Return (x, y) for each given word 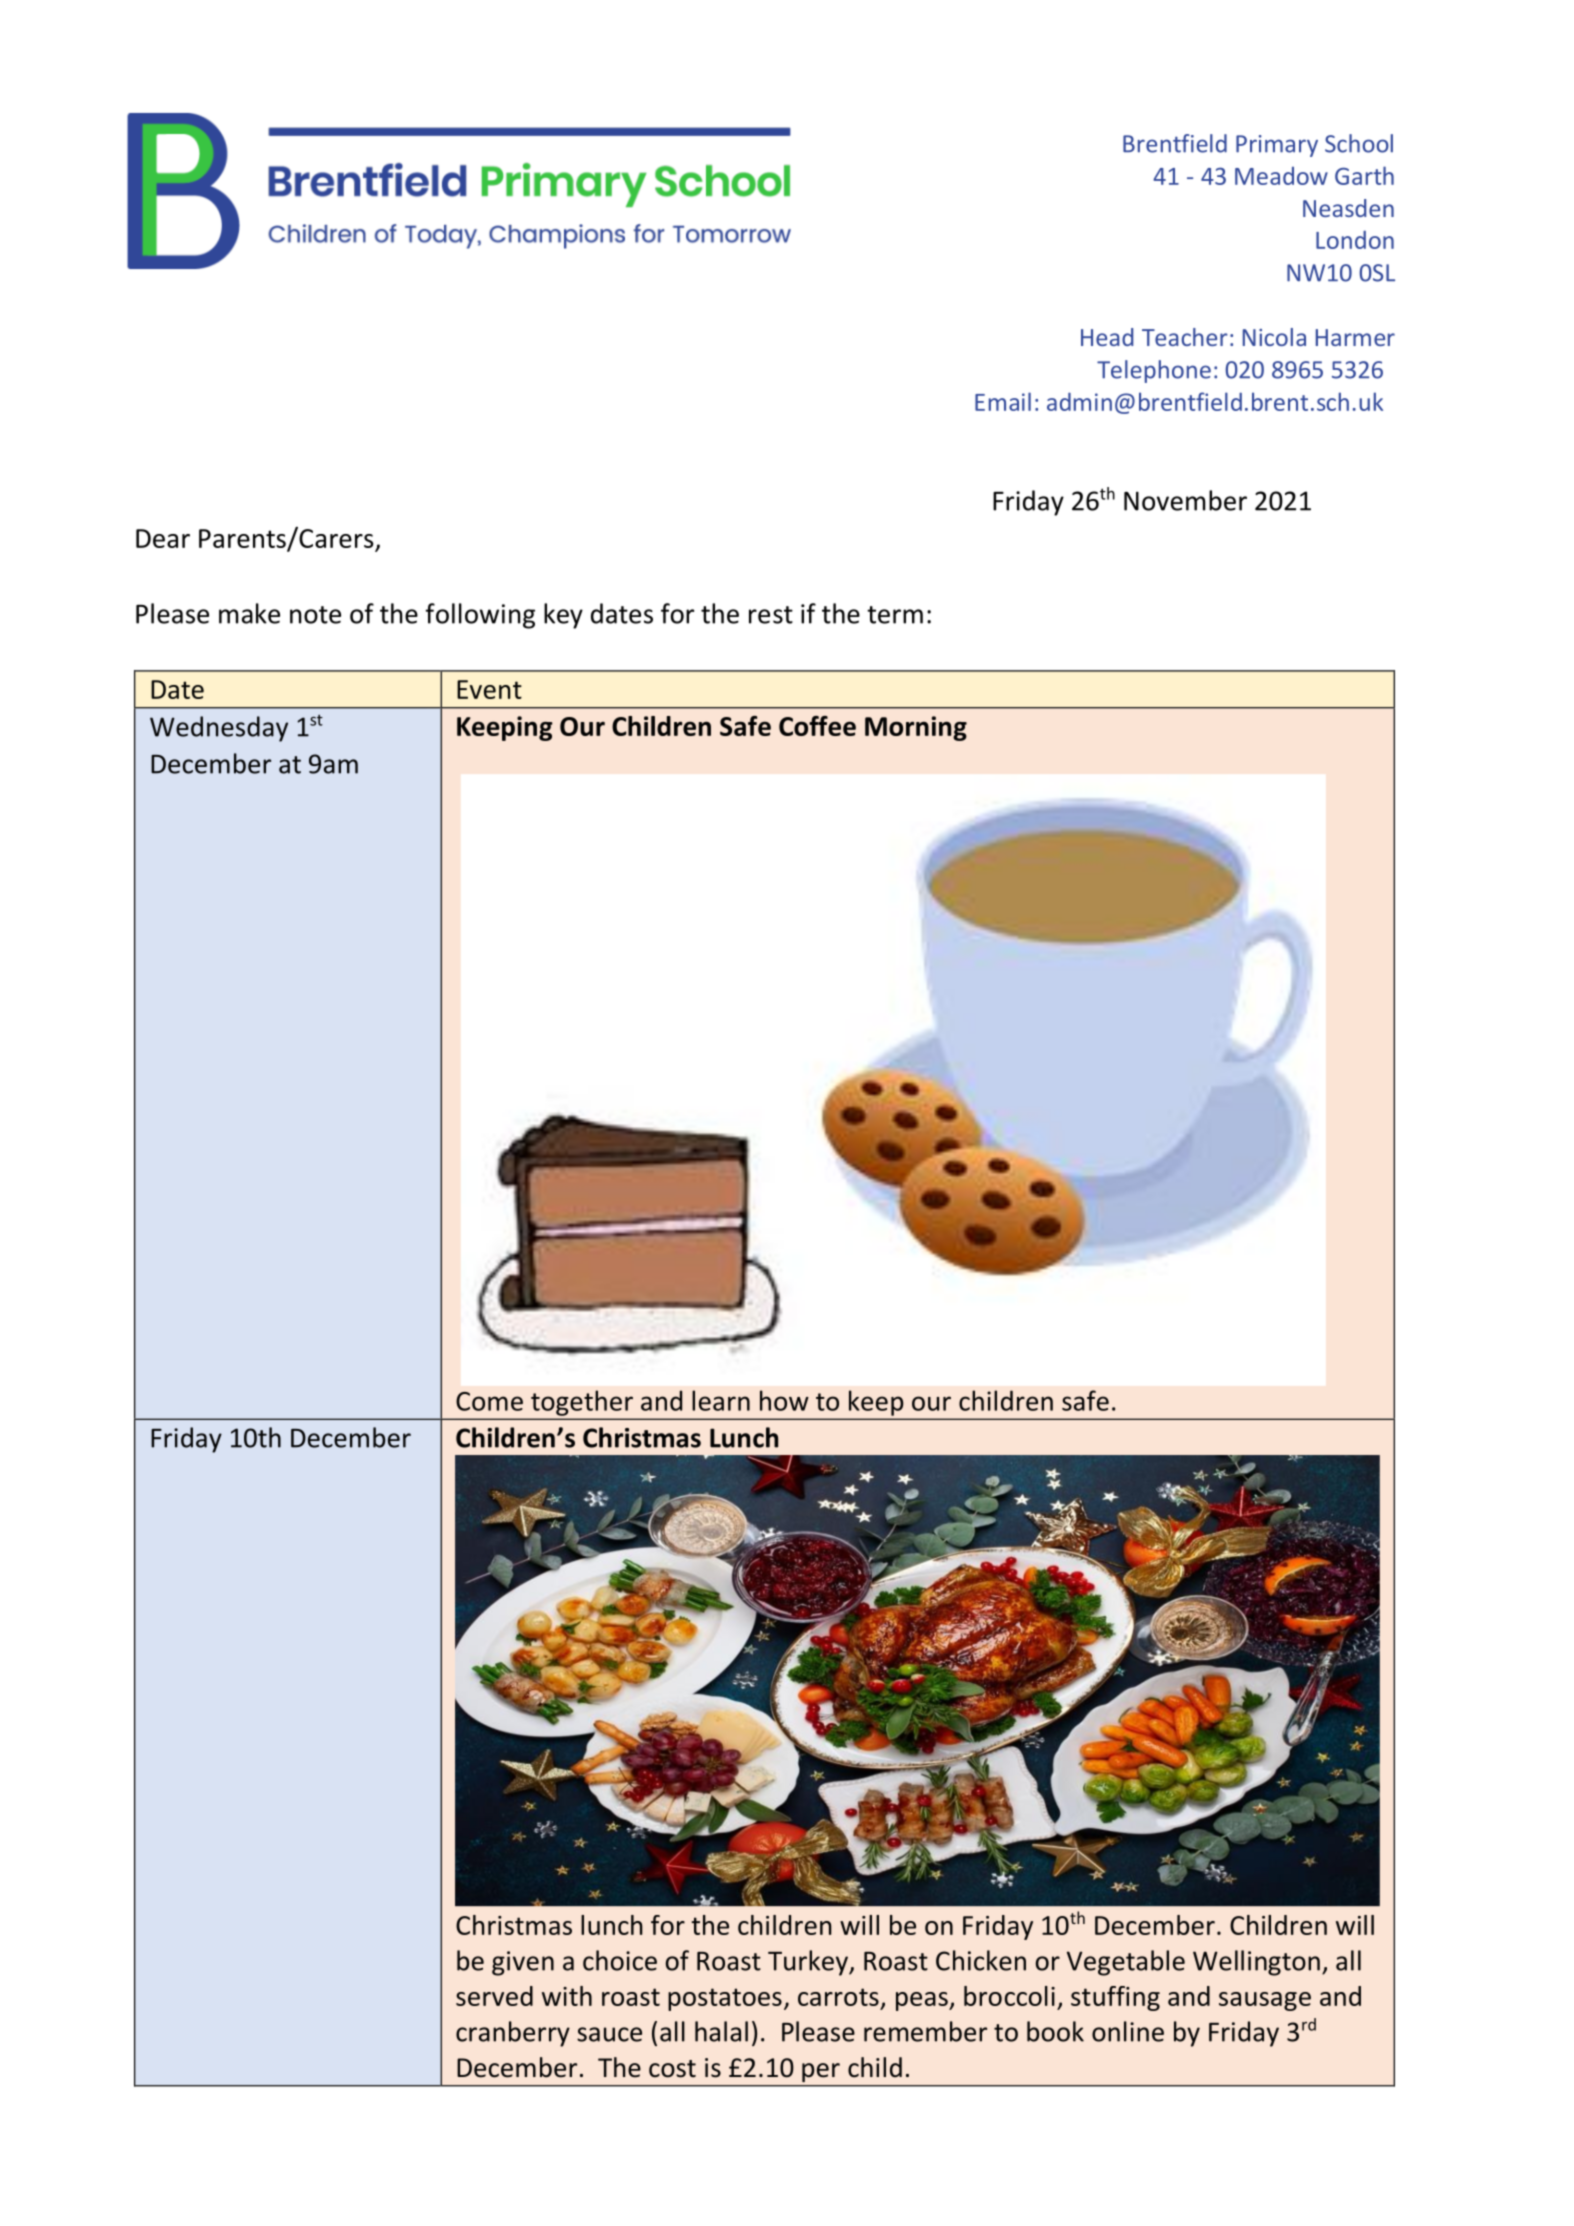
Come (489, 1401)
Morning (916, 728)
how (784, 1400)
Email (1003, 401)
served (494, 1996)
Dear (163, 538)
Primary (1277, 146)
